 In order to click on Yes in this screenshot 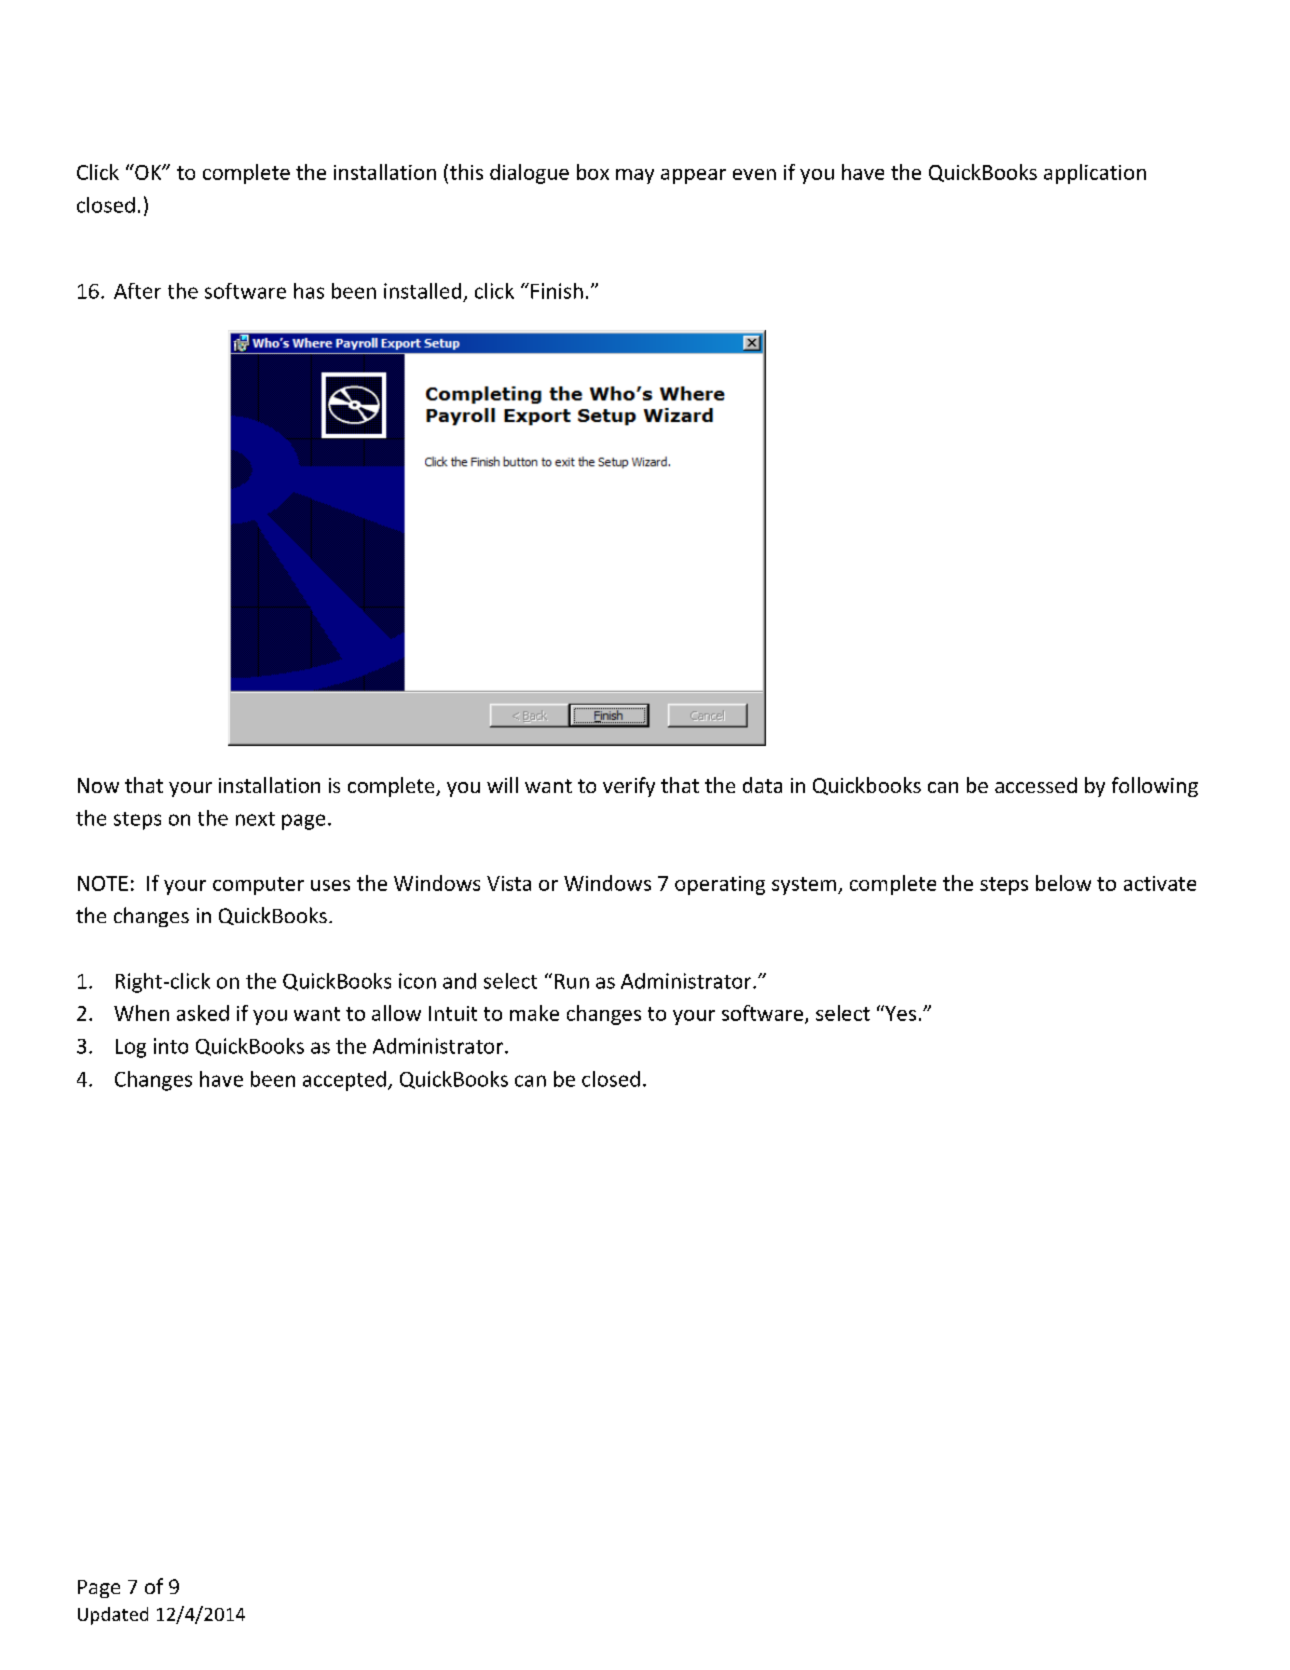, I will do `click(899, 1013)`.
